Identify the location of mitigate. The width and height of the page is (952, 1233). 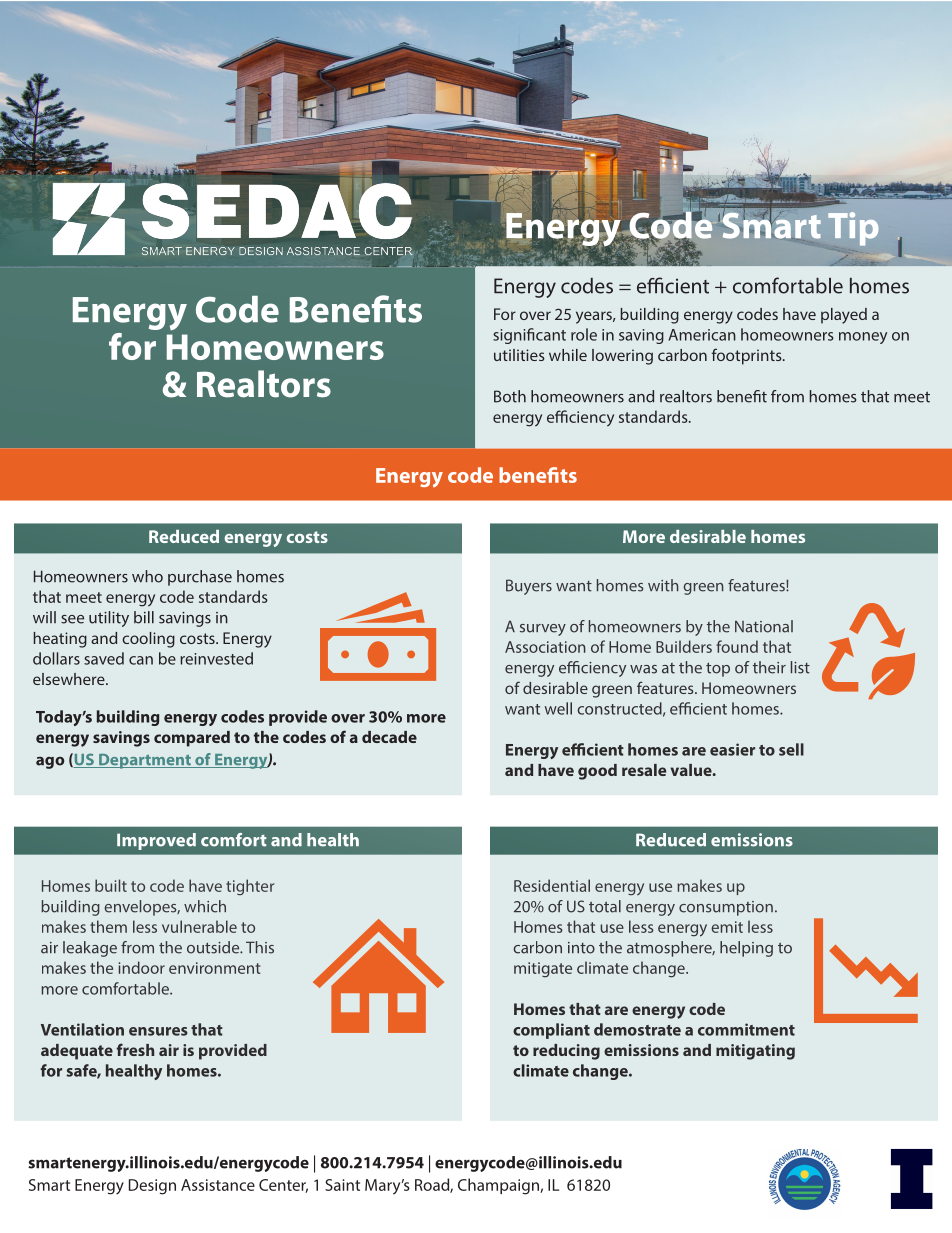
(543, 970).
